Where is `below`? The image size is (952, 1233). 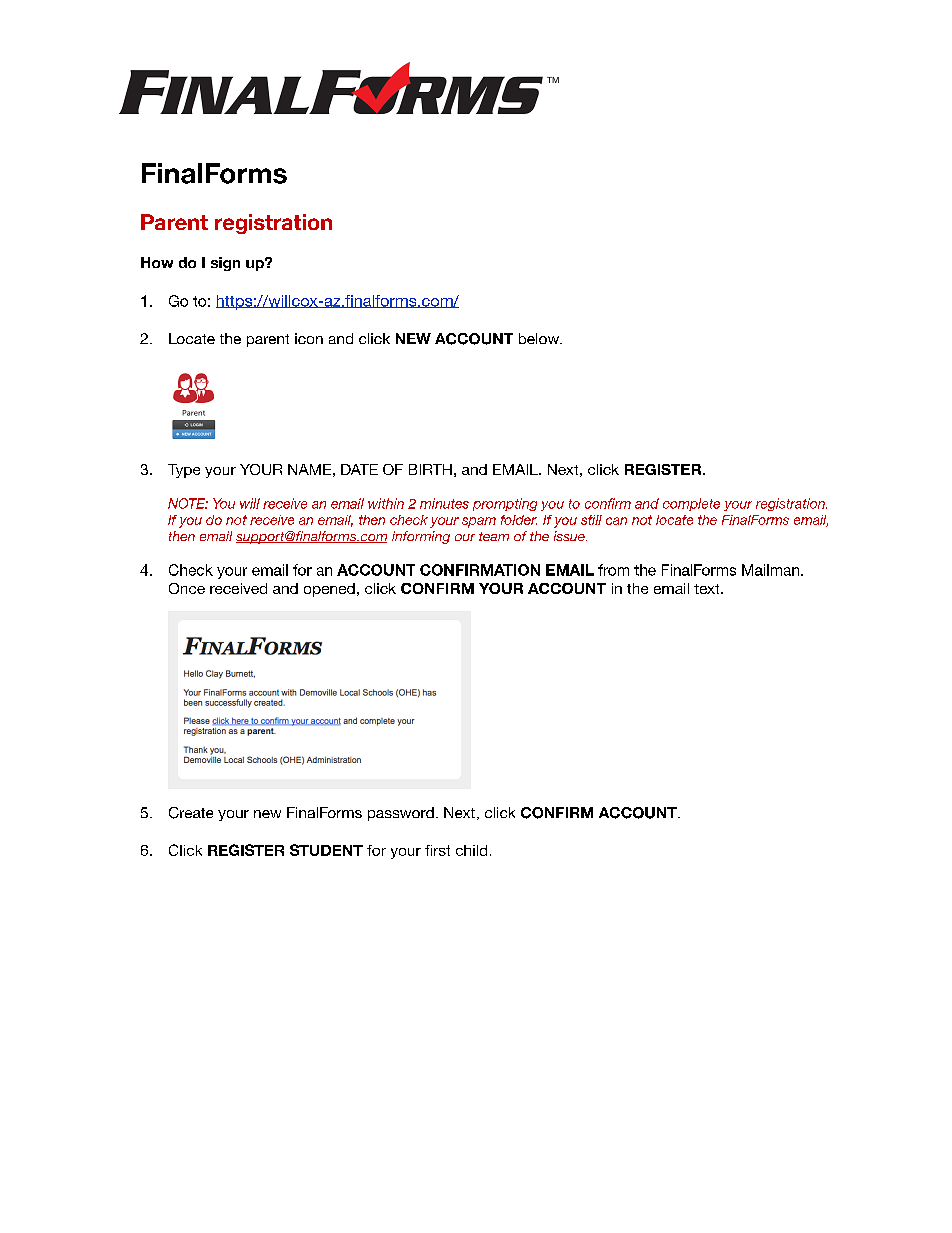
below is located at coordinates (540, 338).
